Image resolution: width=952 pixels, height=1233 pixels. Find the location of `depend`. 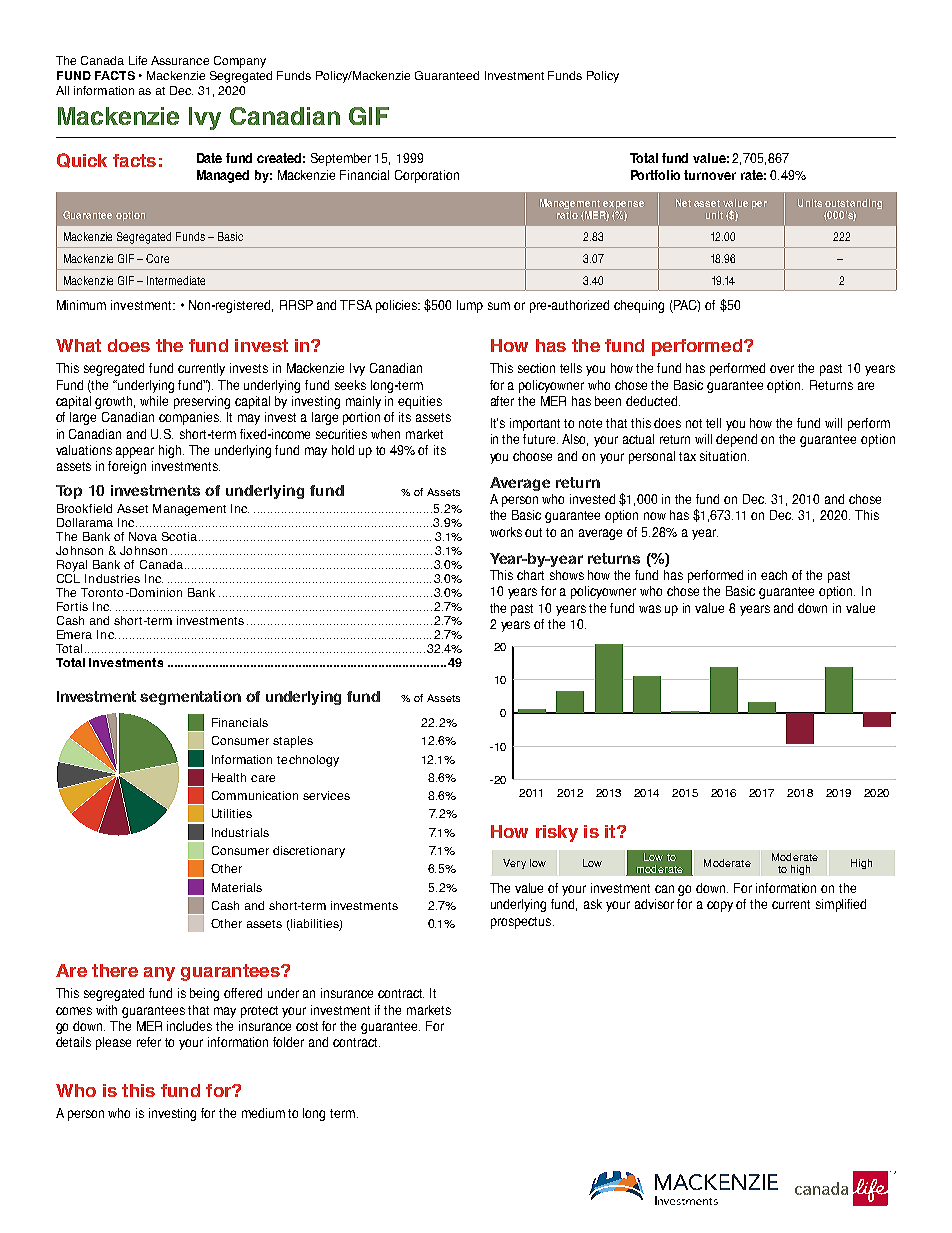

depend is located at coordinates (736, 440).
